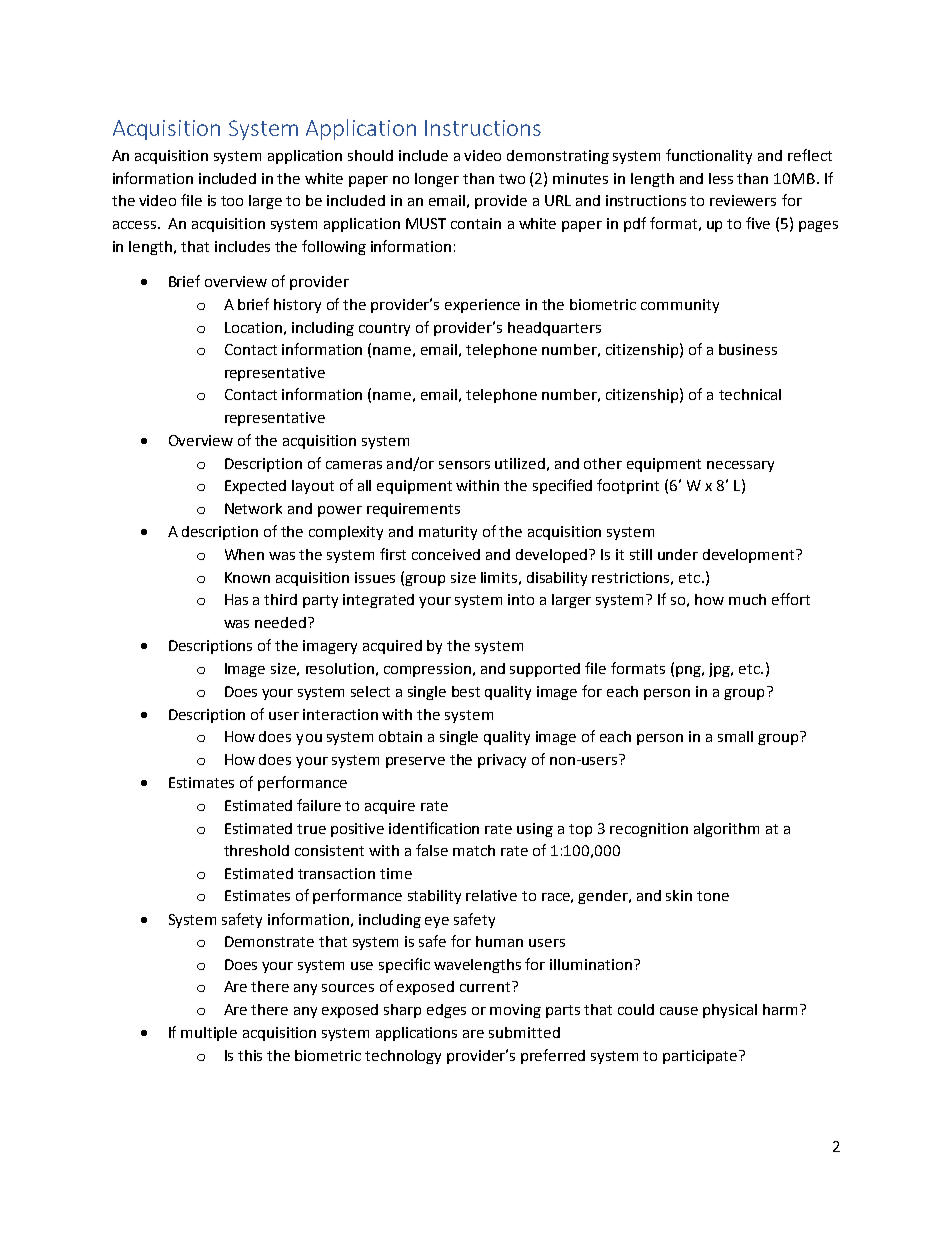  I want to click on algorithm, so click(726, 830).
